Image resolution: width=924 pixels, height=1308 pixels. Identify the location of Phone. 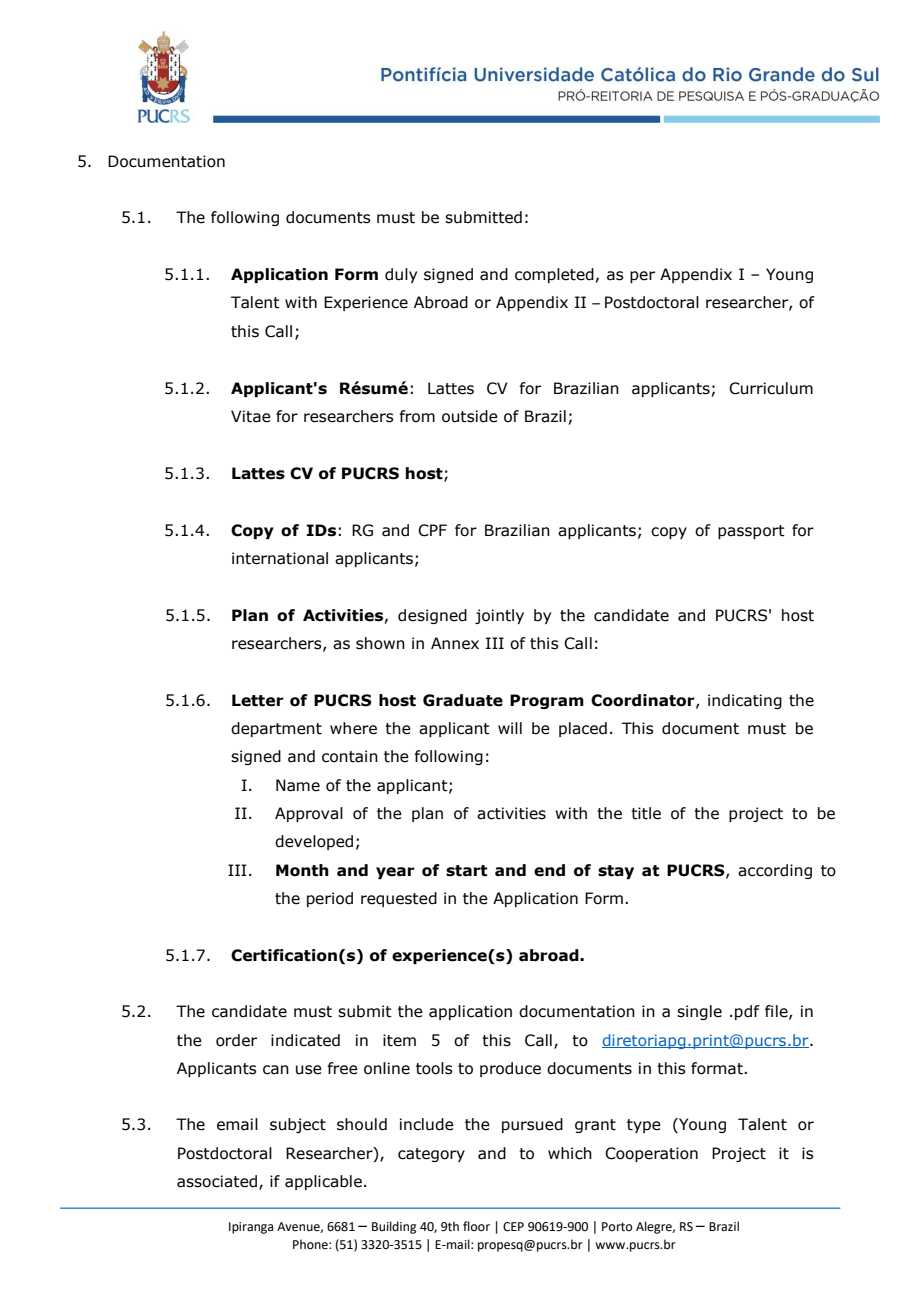
(311, 1244).
